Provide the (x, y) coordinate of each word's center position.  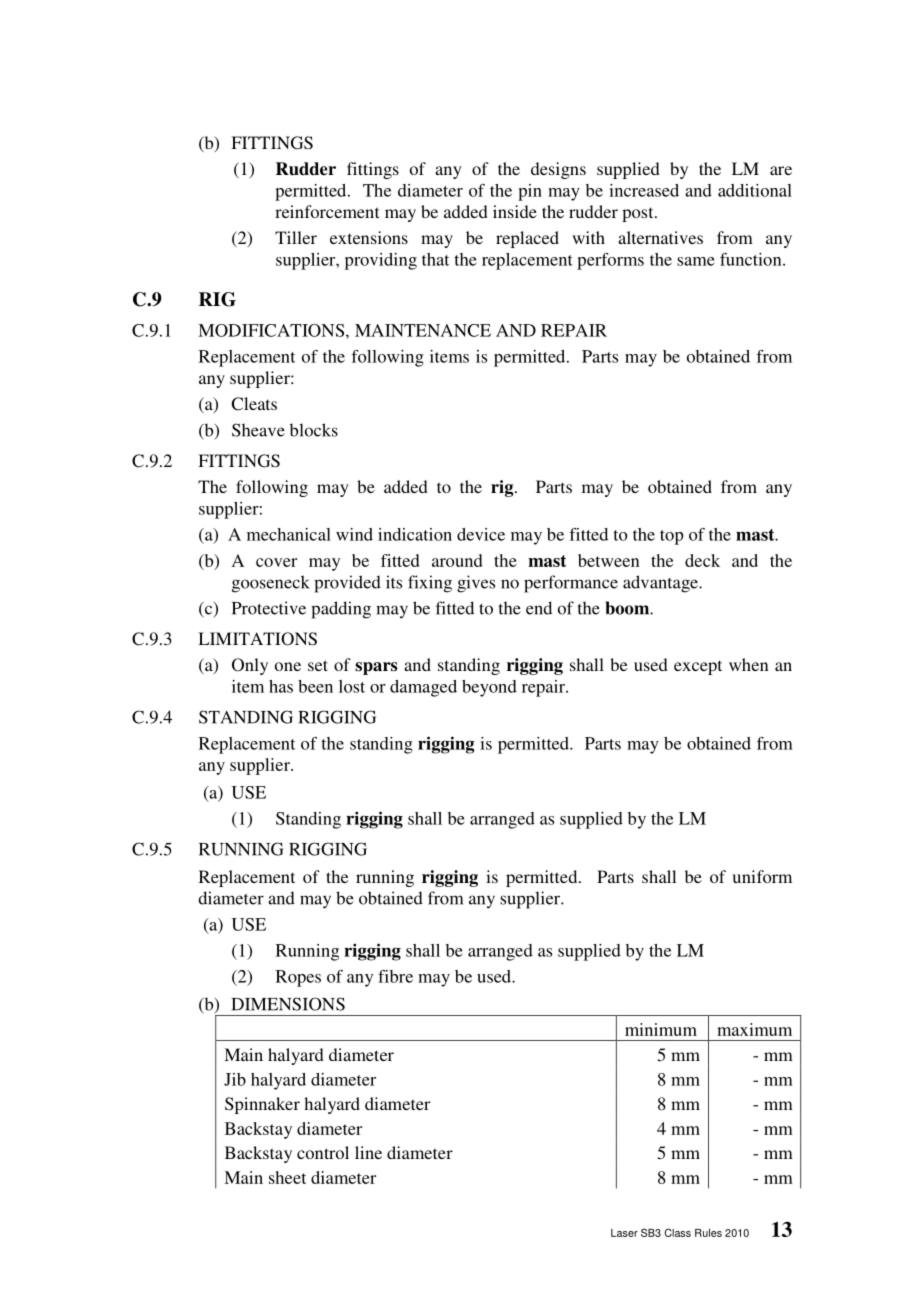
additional (755, 190)
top (671, 537)
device (481, 534)
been (315, 686)
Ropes (298, 978)
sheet (287, 1177)
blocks (314, 430)
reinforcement (327, 211)
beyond (489, 688)
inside (515, 211)
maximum (754, 1029)
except (698, 667)
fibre (395, 976)
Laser (624, 1233)
